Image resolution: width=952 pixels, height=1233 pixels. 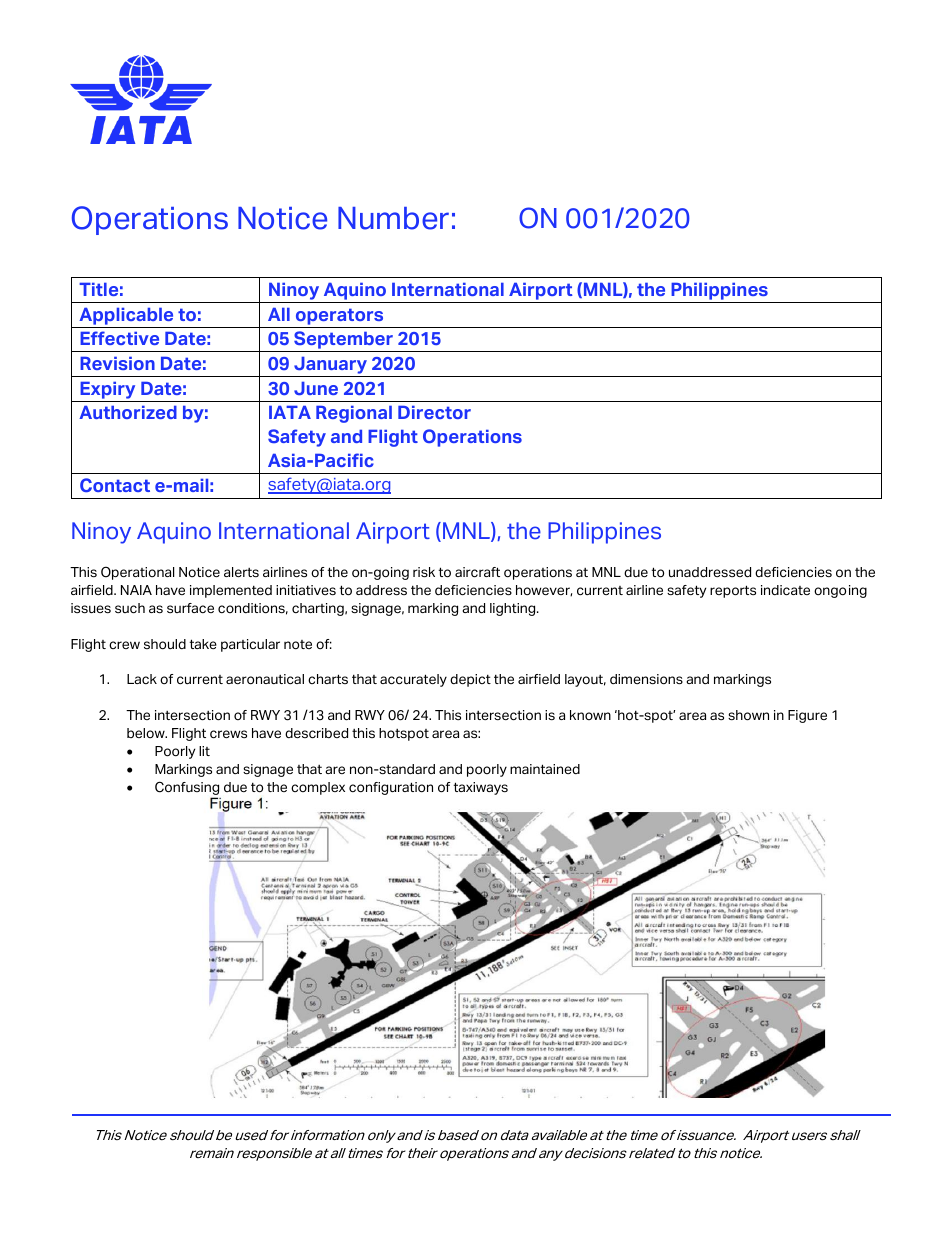 I want to click on Number, so click(x=393, y=218).
